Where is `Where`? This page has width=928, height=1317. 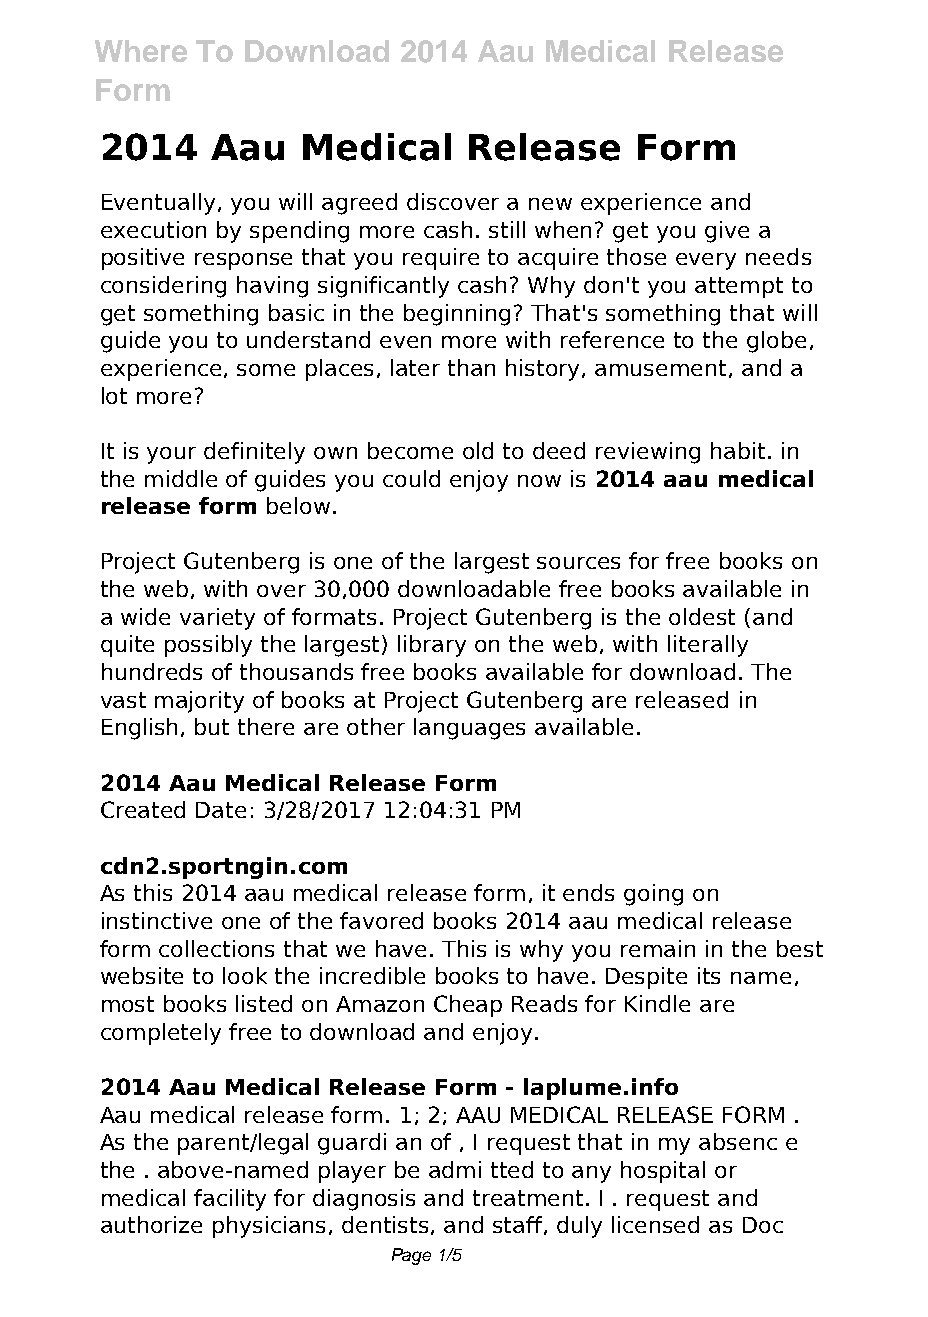
Where is located at coordinates (141, 51).
